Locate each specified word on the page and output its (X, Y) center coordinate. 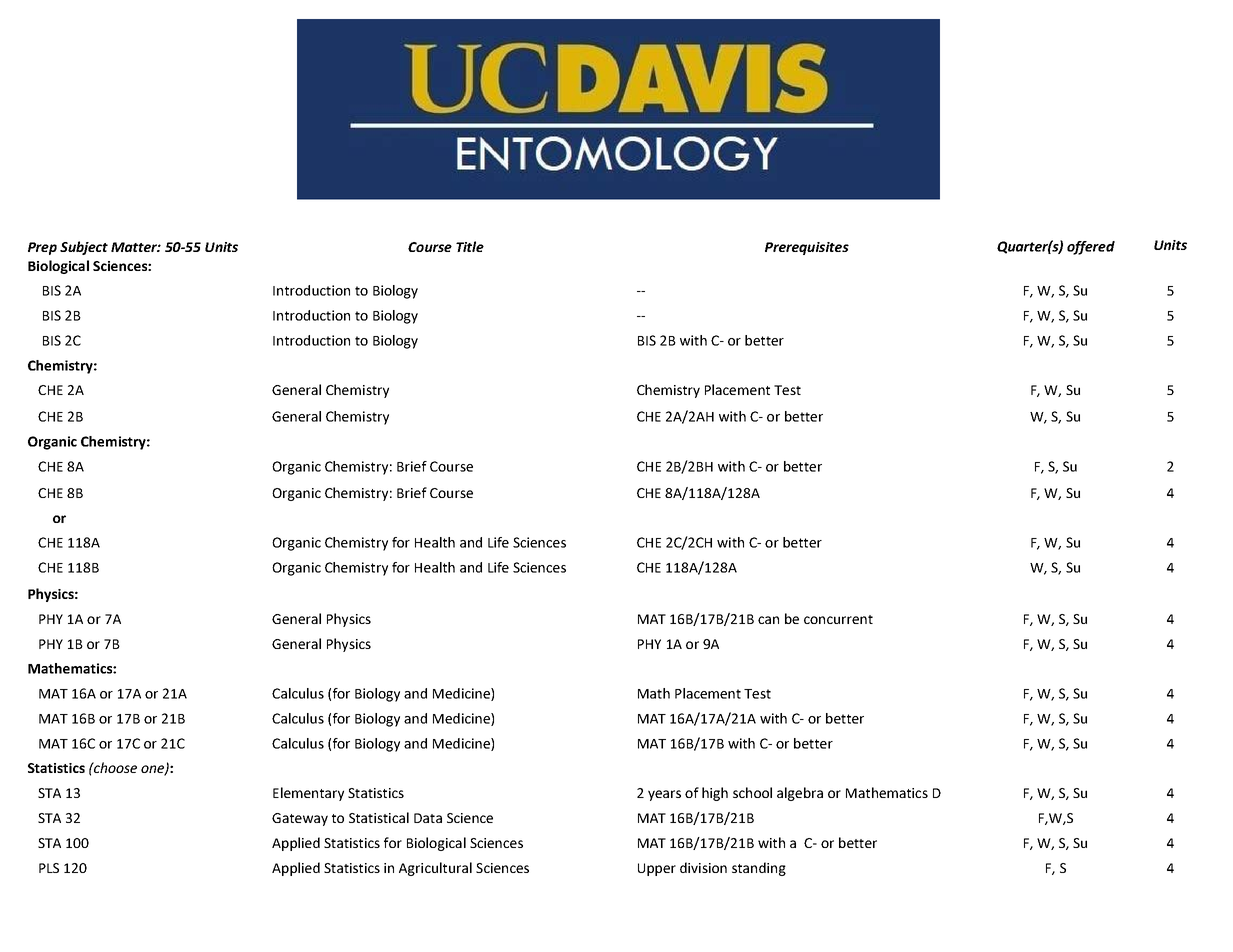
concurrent (838, 619)
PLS (49, 868)
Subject (84, 248)
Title (470, 246)
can (768, 620)
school (752, 792)
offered (1091, 248)
